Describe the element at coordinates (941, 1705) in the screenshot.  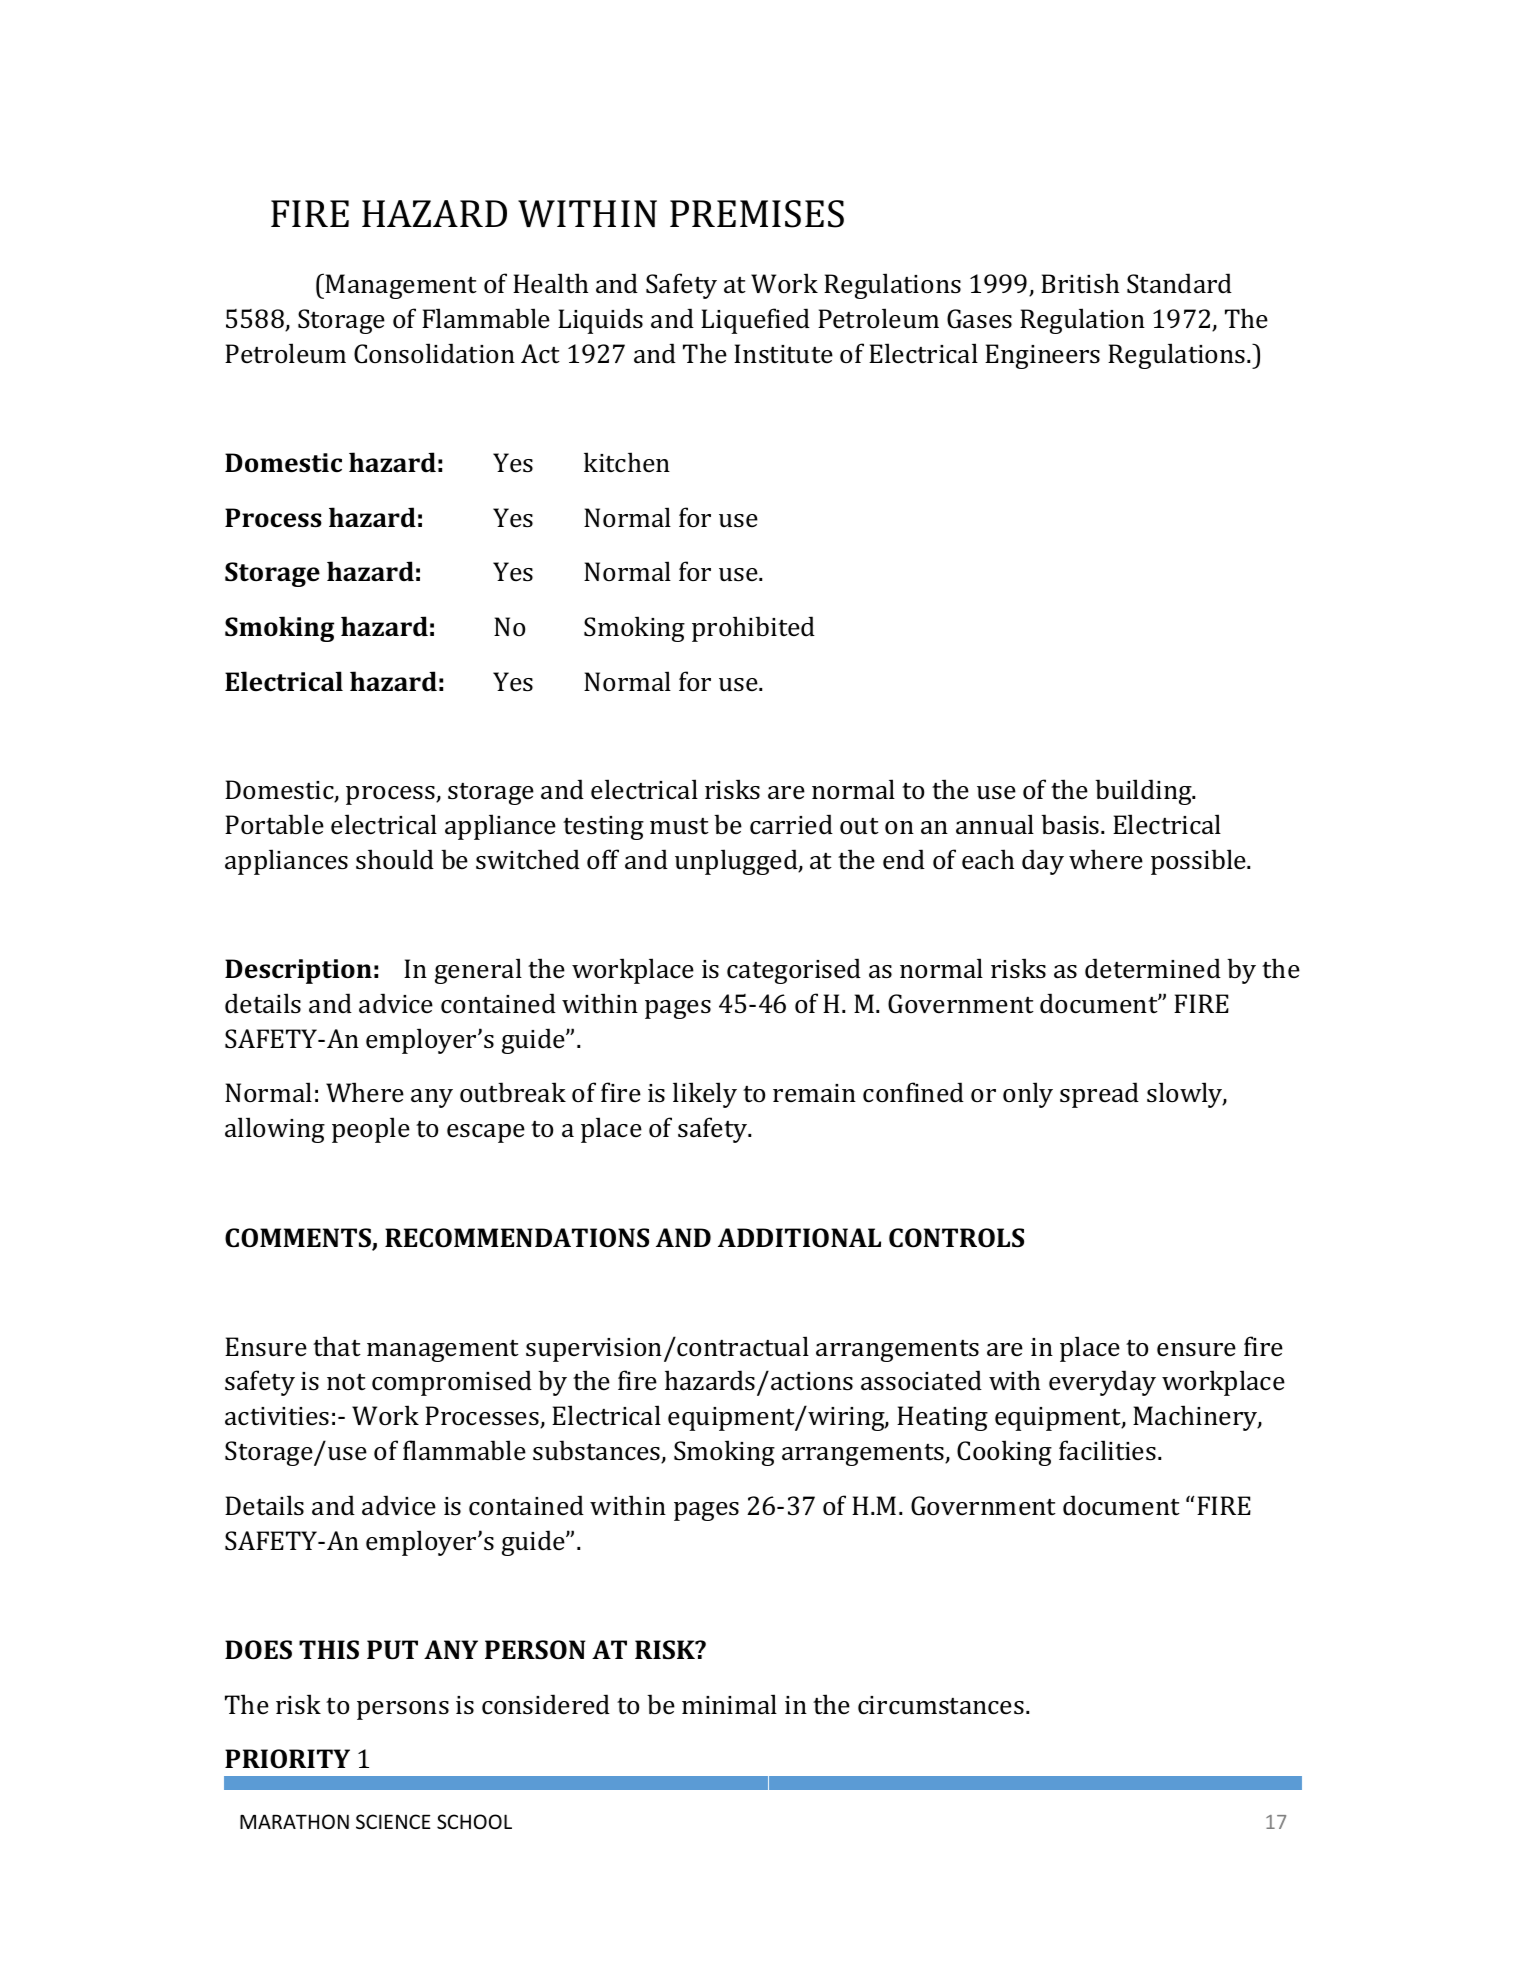
I see `circumstances` at that location.
